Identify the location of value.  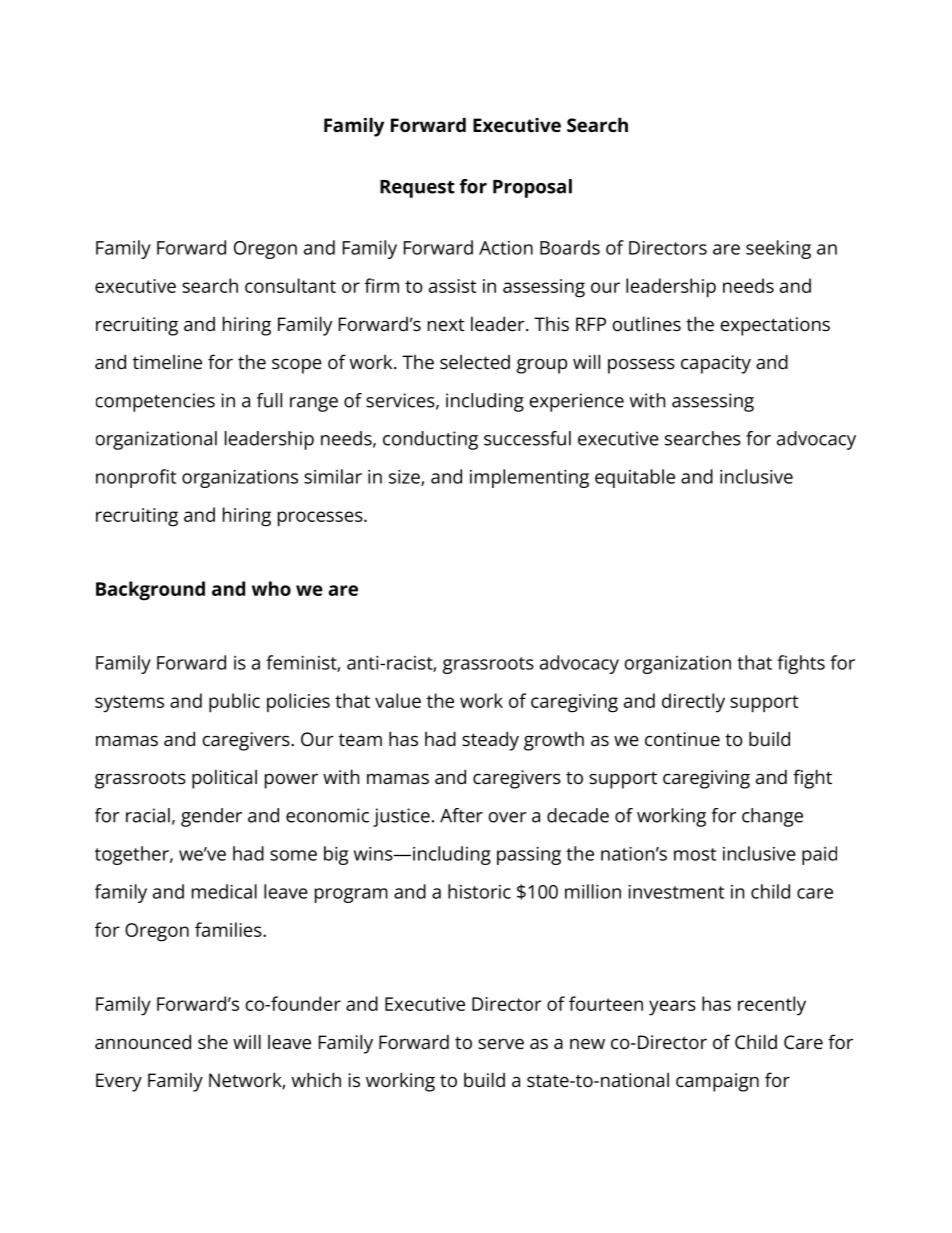
(398, 700).
